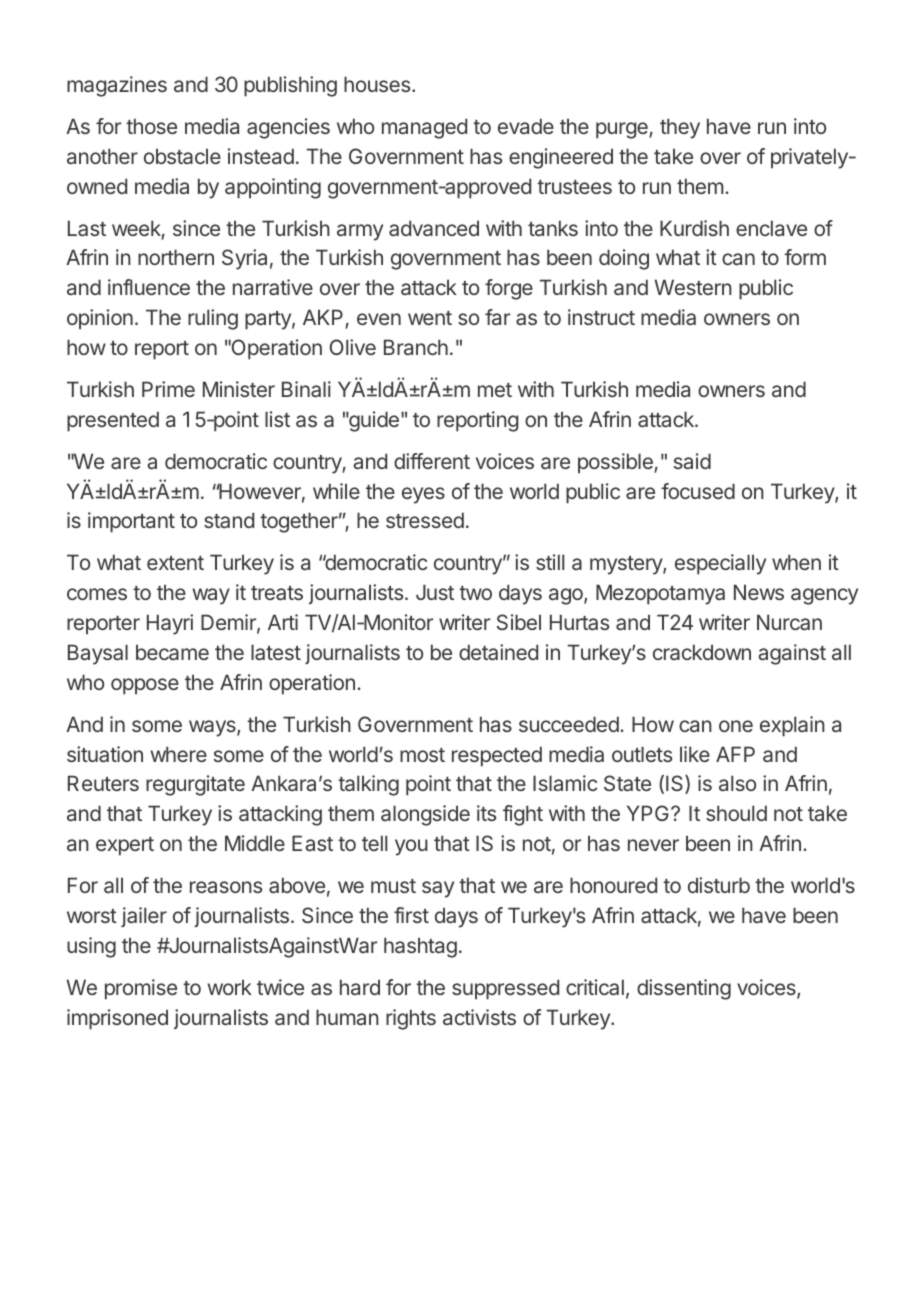 This image has width=924, height=1308. Describe the element at coordinates (175, 563) in the image. I see `extent` at that location.
